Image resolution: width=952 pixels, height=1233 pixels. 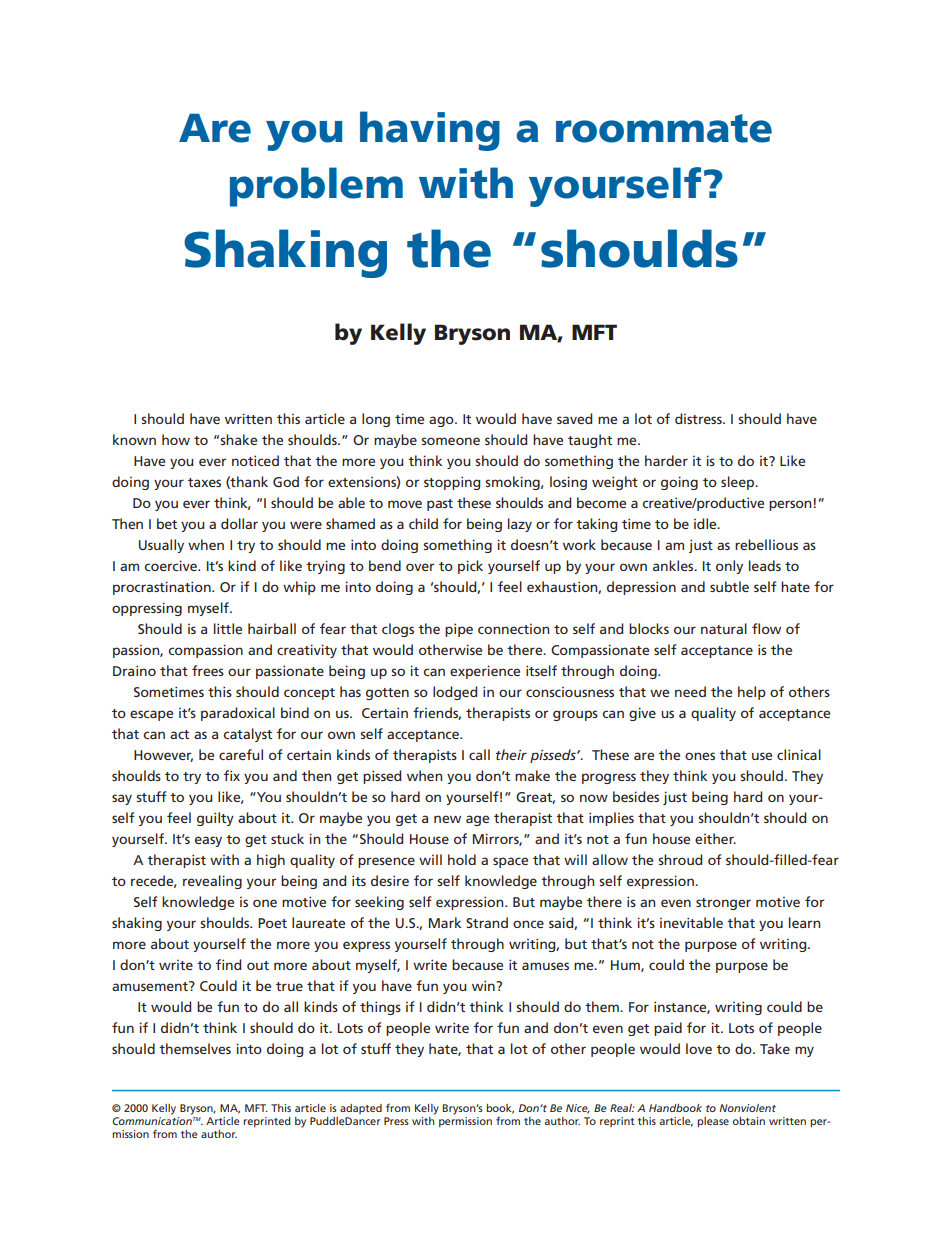 What do you see at coordinates (459, 630) in the page?
I see `pipe` at bounding box center [459, 630].
